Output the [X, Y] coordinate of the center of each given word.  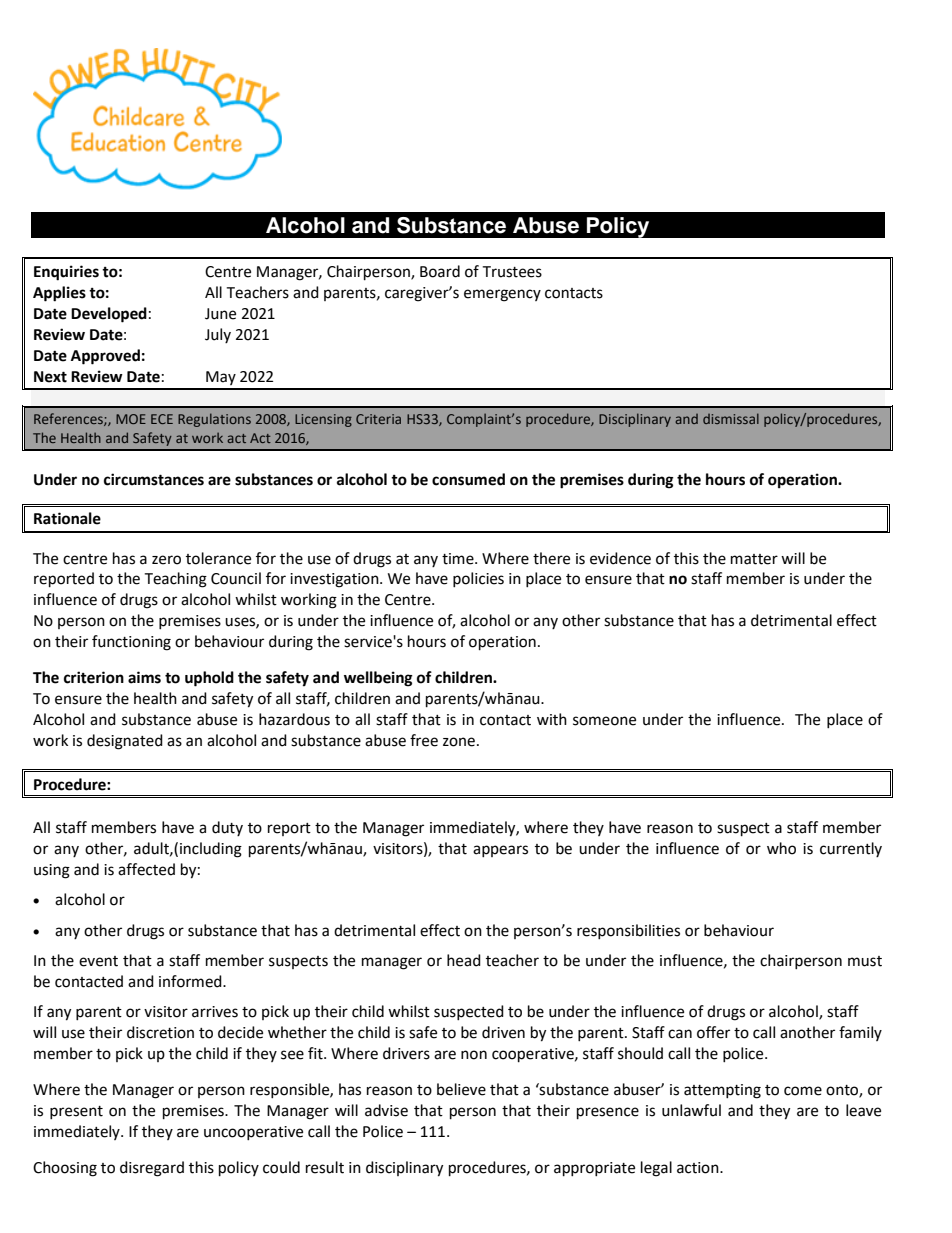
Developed [109, 315]
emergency [502, 295]
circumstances [154, 479]
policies [478, 579]
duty [227, 828]
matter [754, 559]
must [865, 961]
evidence [620, 558]
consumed [468, 479]
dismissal [731, 418]
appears [500, 851]
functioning [131, 643]
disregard [152, 1169]
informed [191, 981]
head [464, 960]
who [781, 848]
